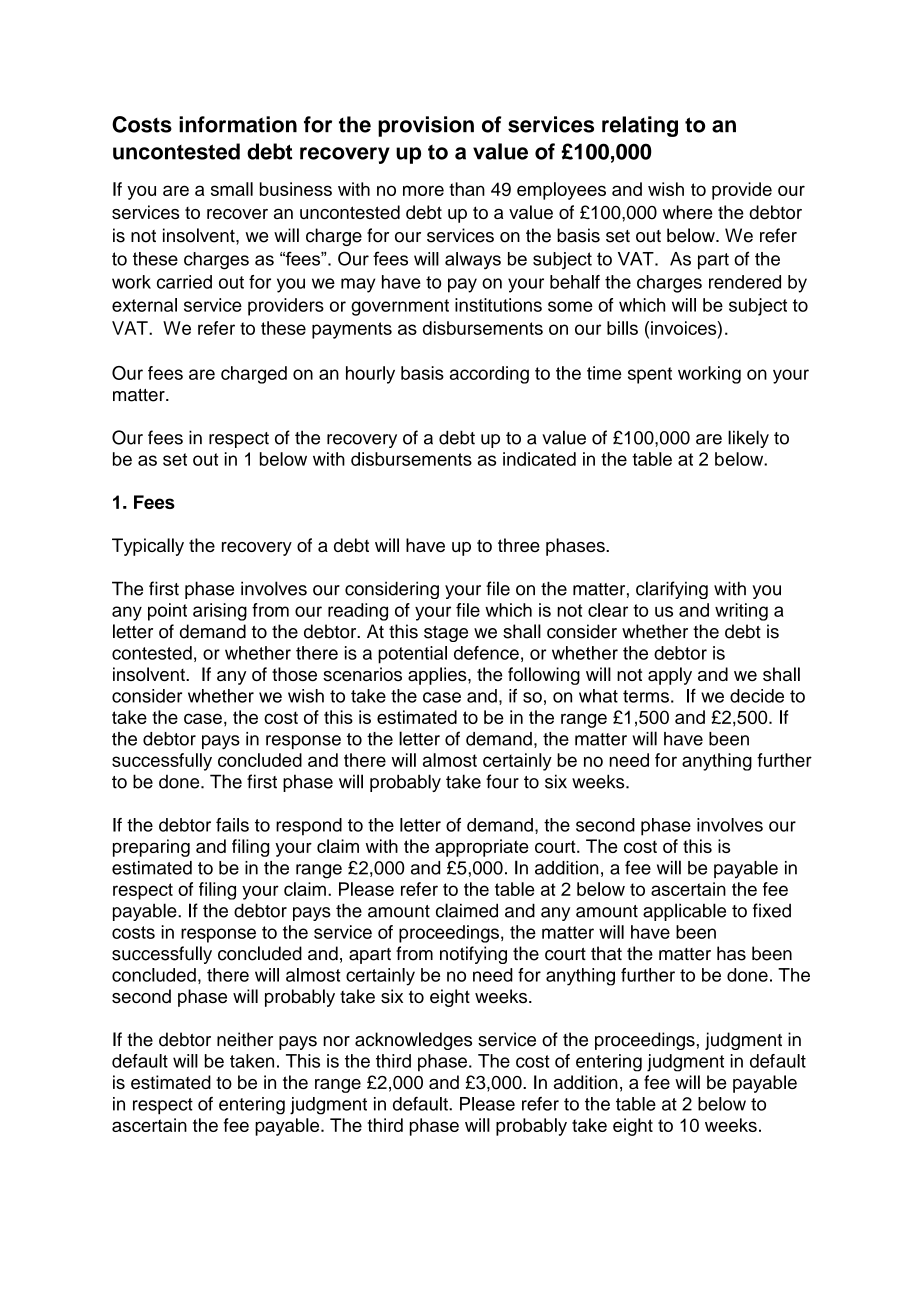 The width and height of the screenshot is (924, 1308). What do you see at coordinates (606, 953) in the screenshot?
I see `that` at bounding box center [606, 953].
